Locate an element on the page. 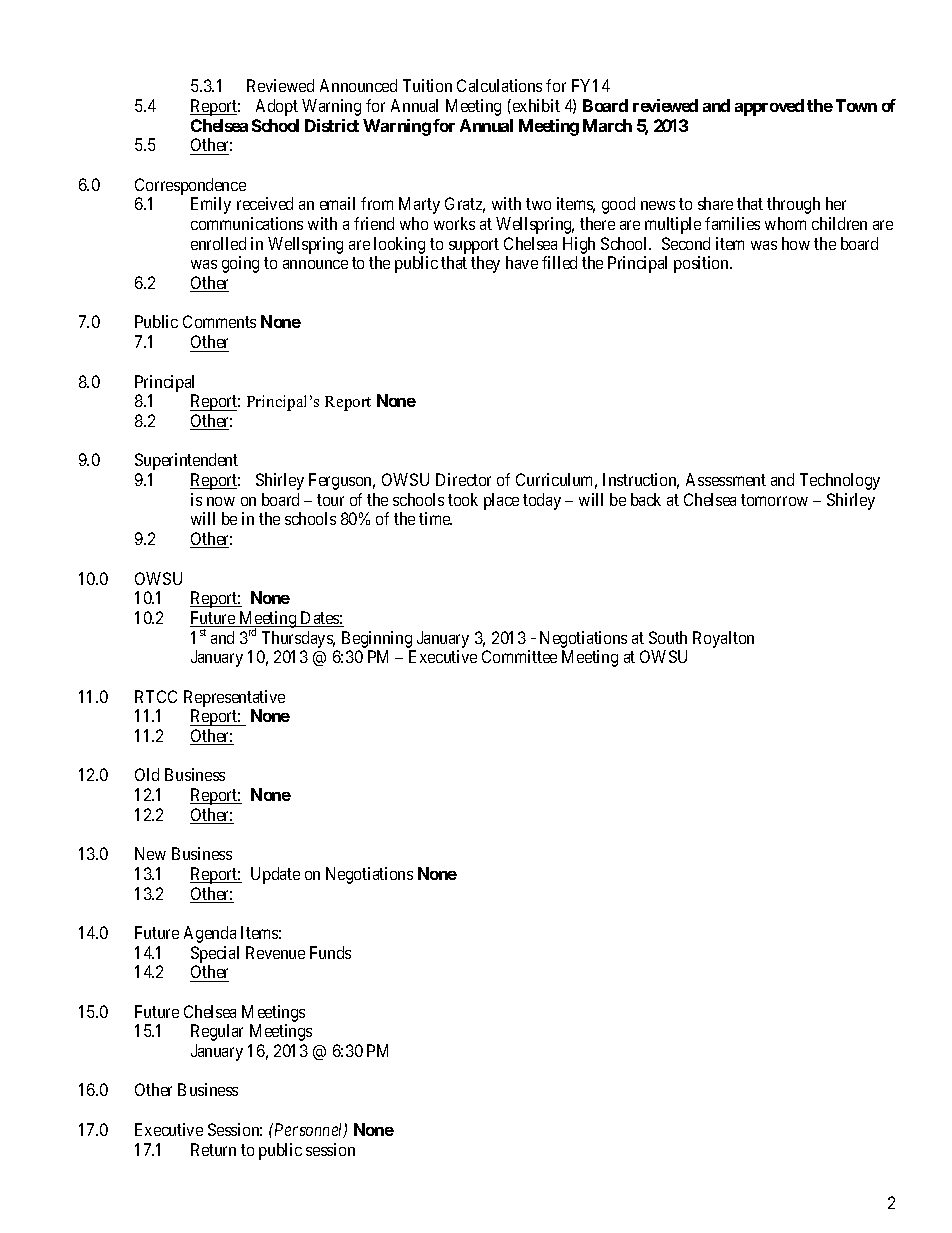  approved is located at coordinates (769, 107).
